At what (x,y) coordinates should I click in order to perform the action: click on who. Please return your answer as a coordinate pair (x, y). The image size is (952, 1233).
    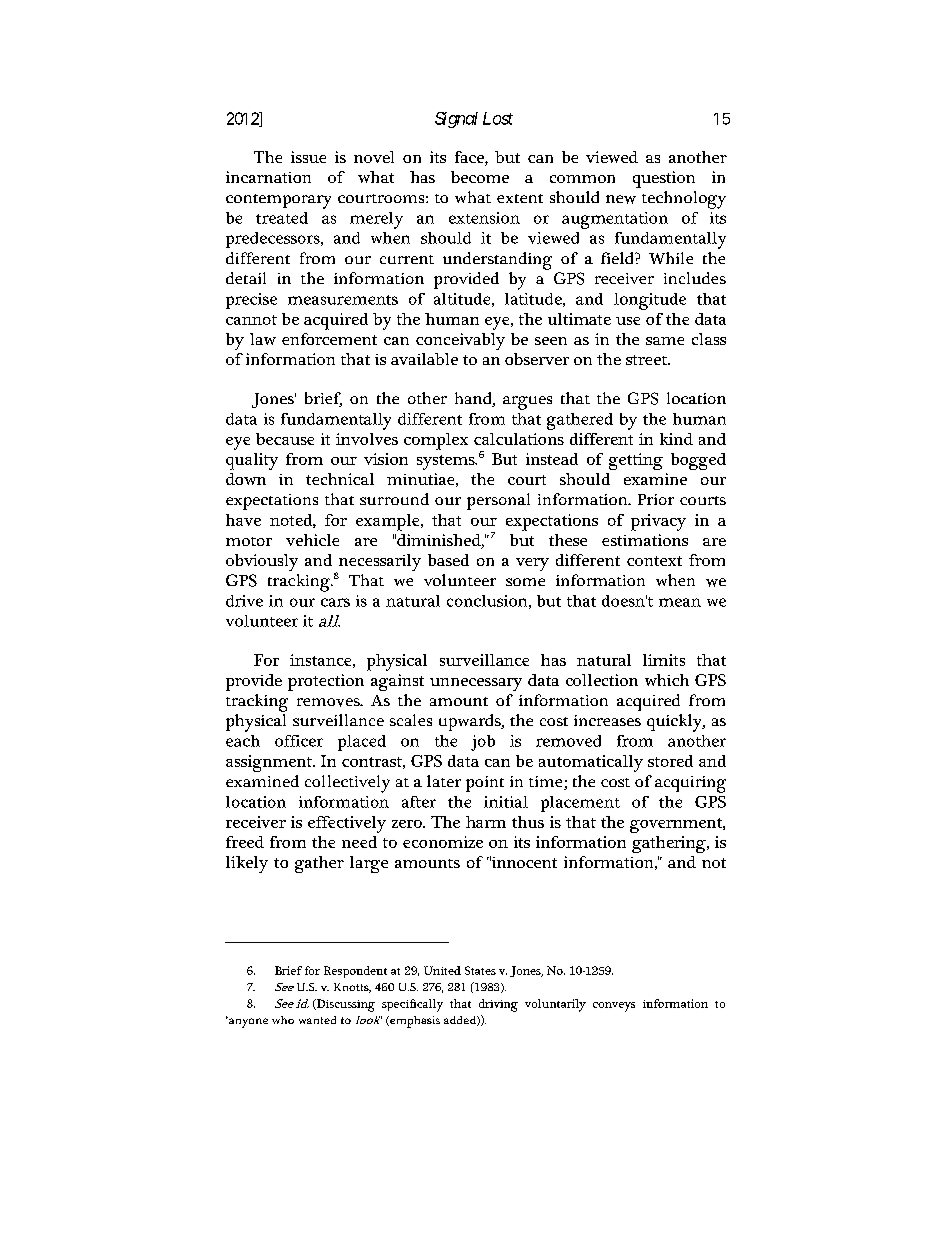
    Looking at the image, I should click on (283, 1020).
